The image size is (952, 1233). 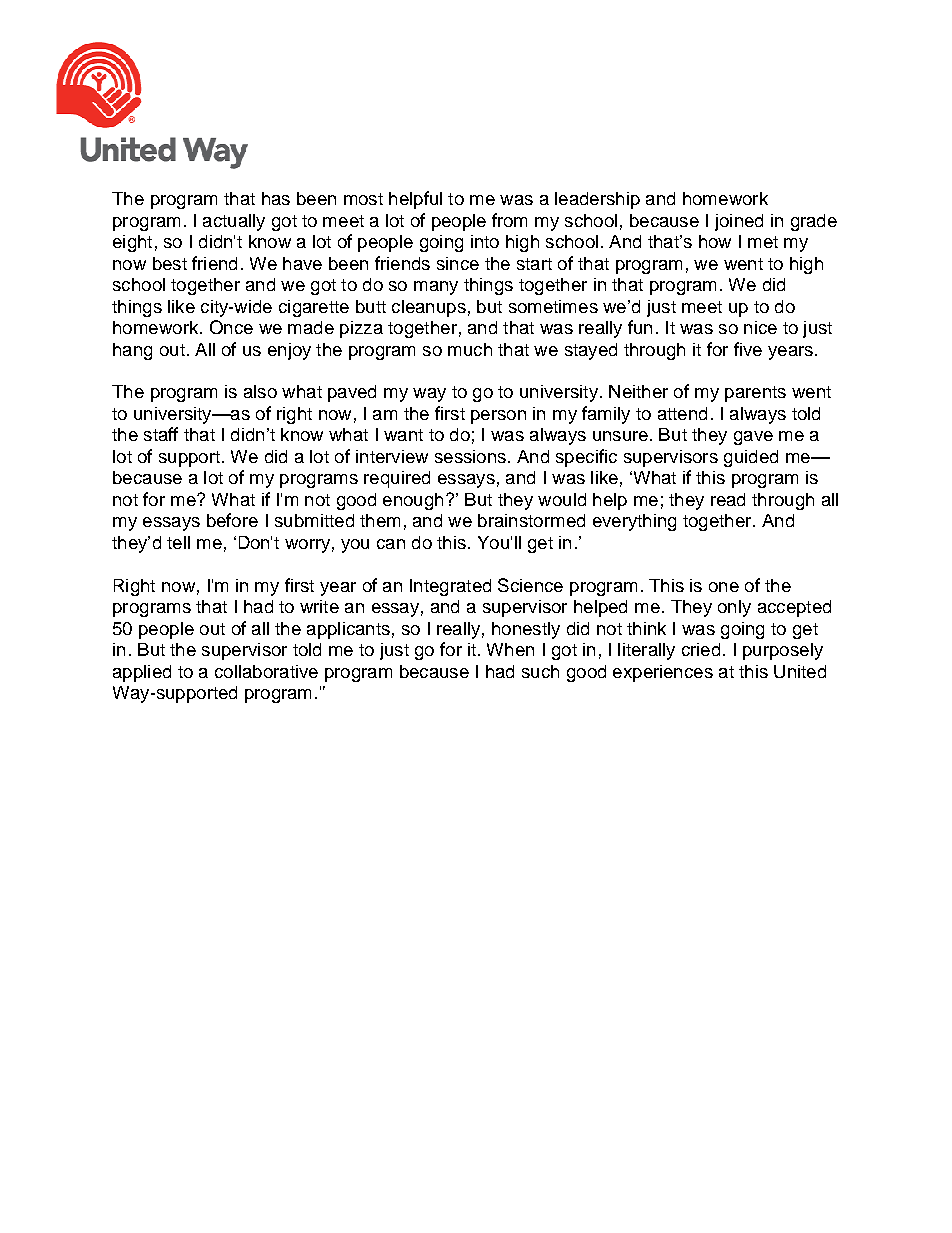 I want to click on actually, so click(x=234, y=222).
